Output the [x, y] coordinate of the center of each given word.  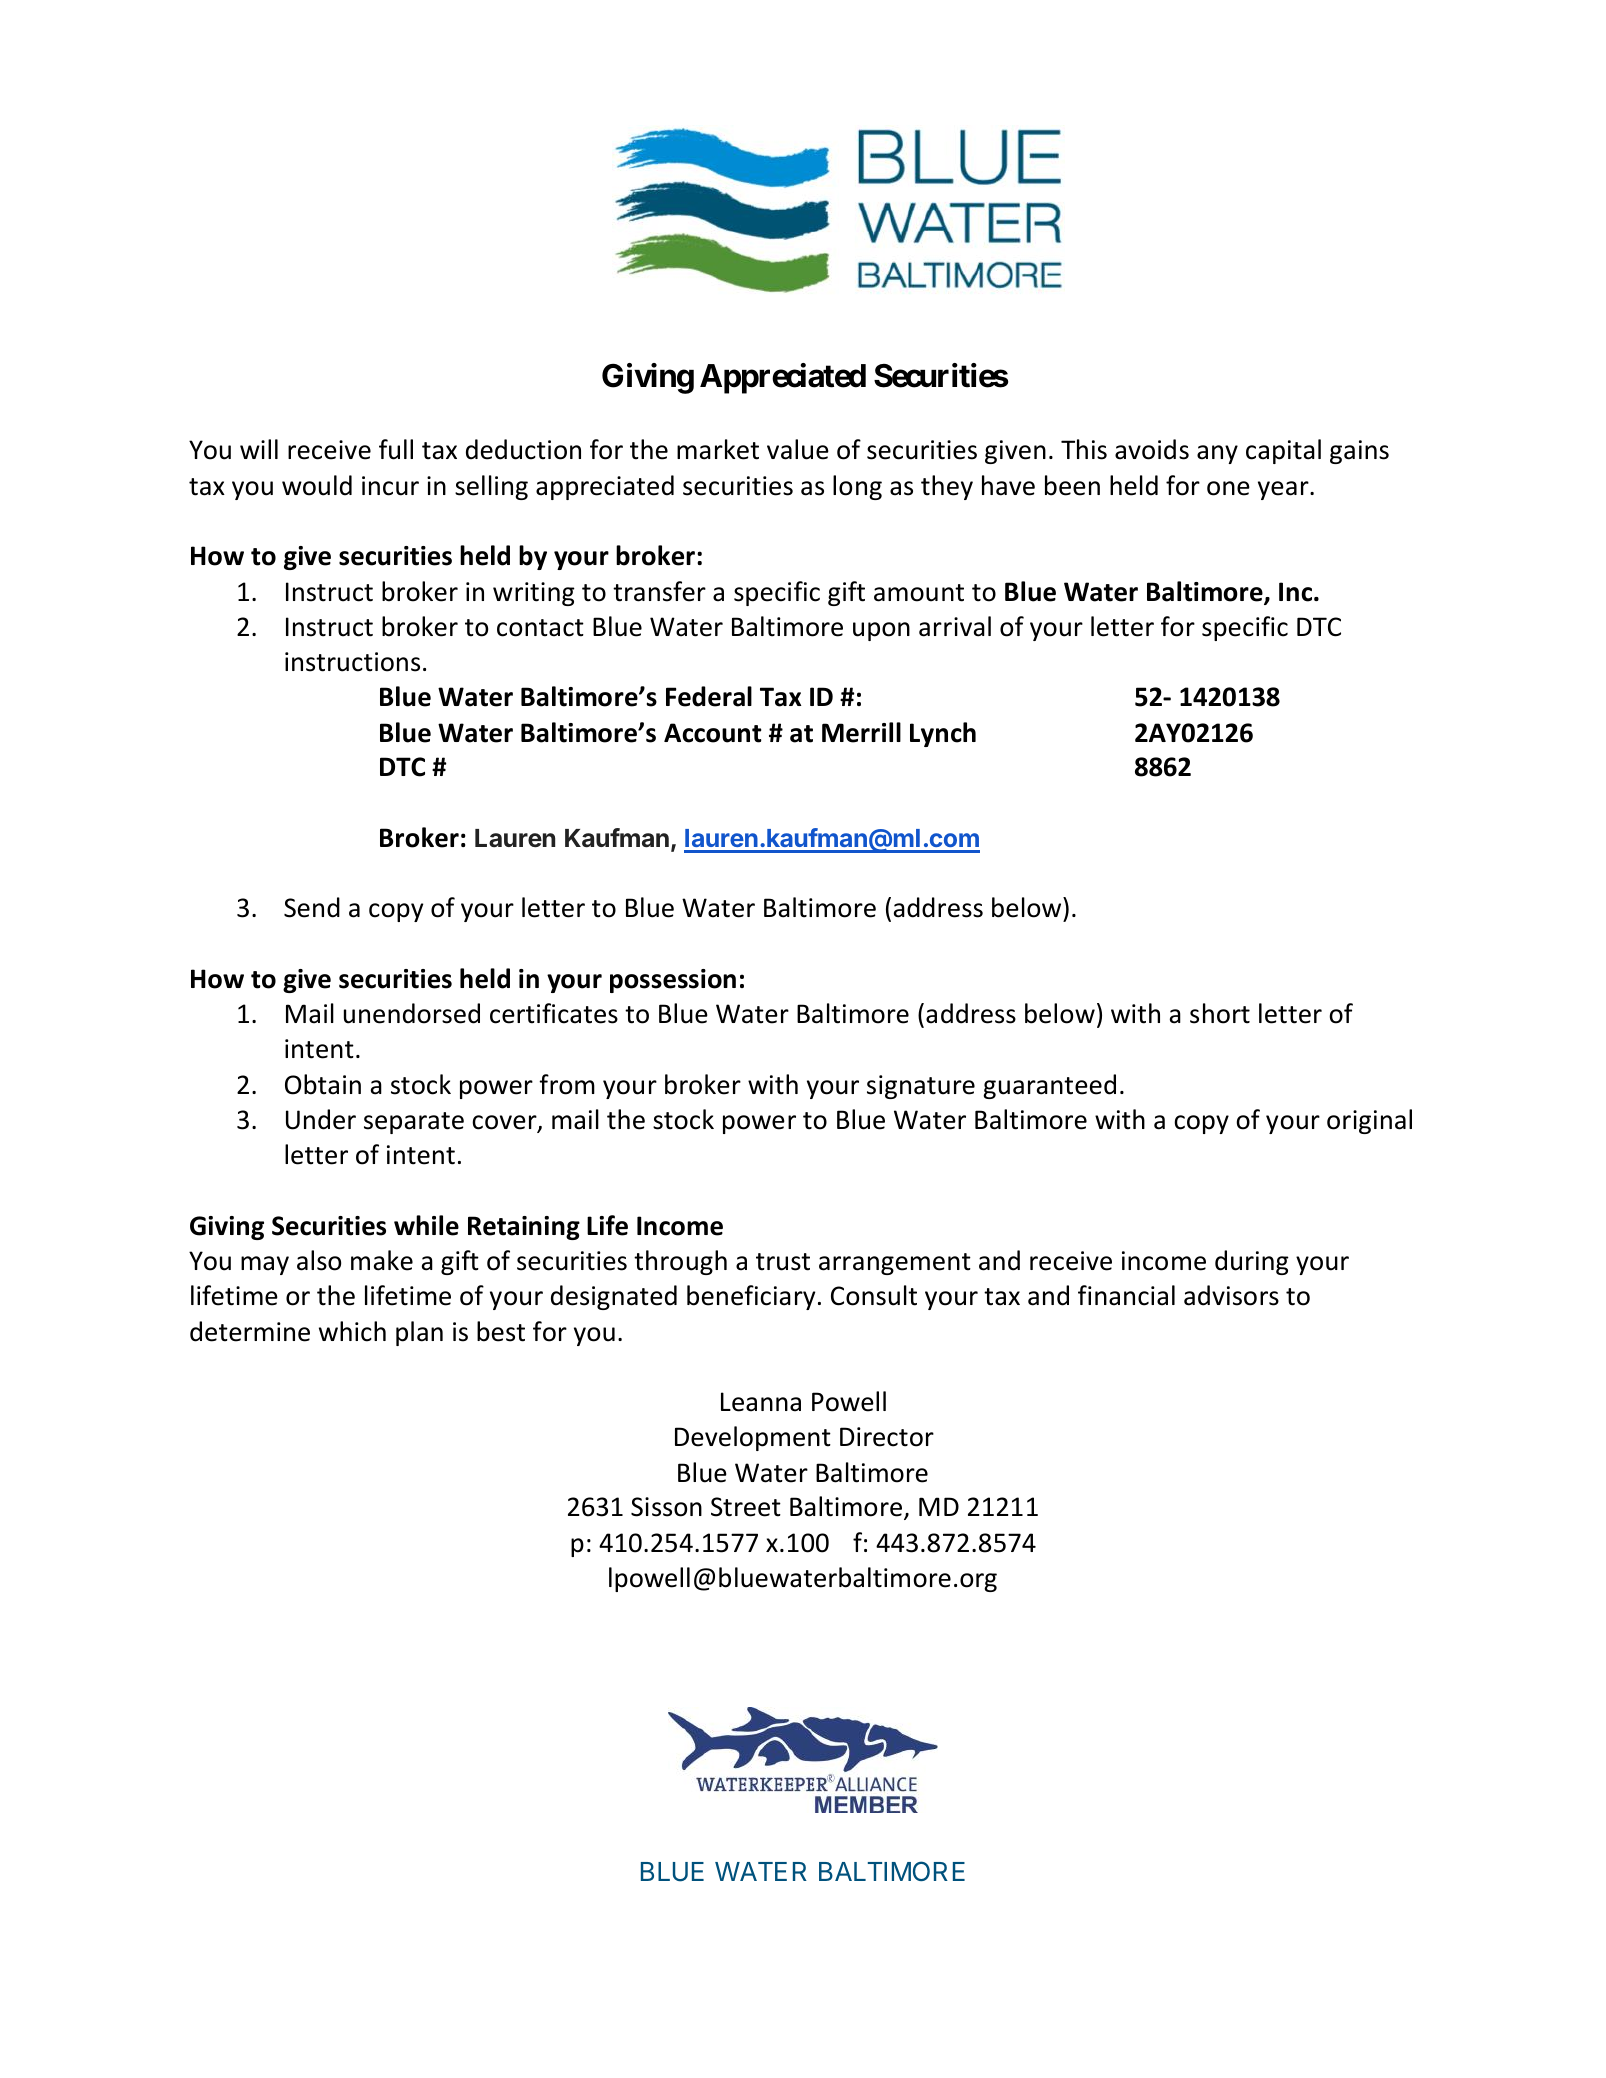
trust [783, 1262]
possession [673, 981]
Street [746, 1507]
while [426, 1225]
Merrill [861, 732]
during [1252, 1262]
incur [390, 486]
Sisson [666, 1507]
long [857, 487]
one [1228, 488]
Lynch [943, 734]
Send [312, 907]
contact [540, 628]
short [1220, 1013]
